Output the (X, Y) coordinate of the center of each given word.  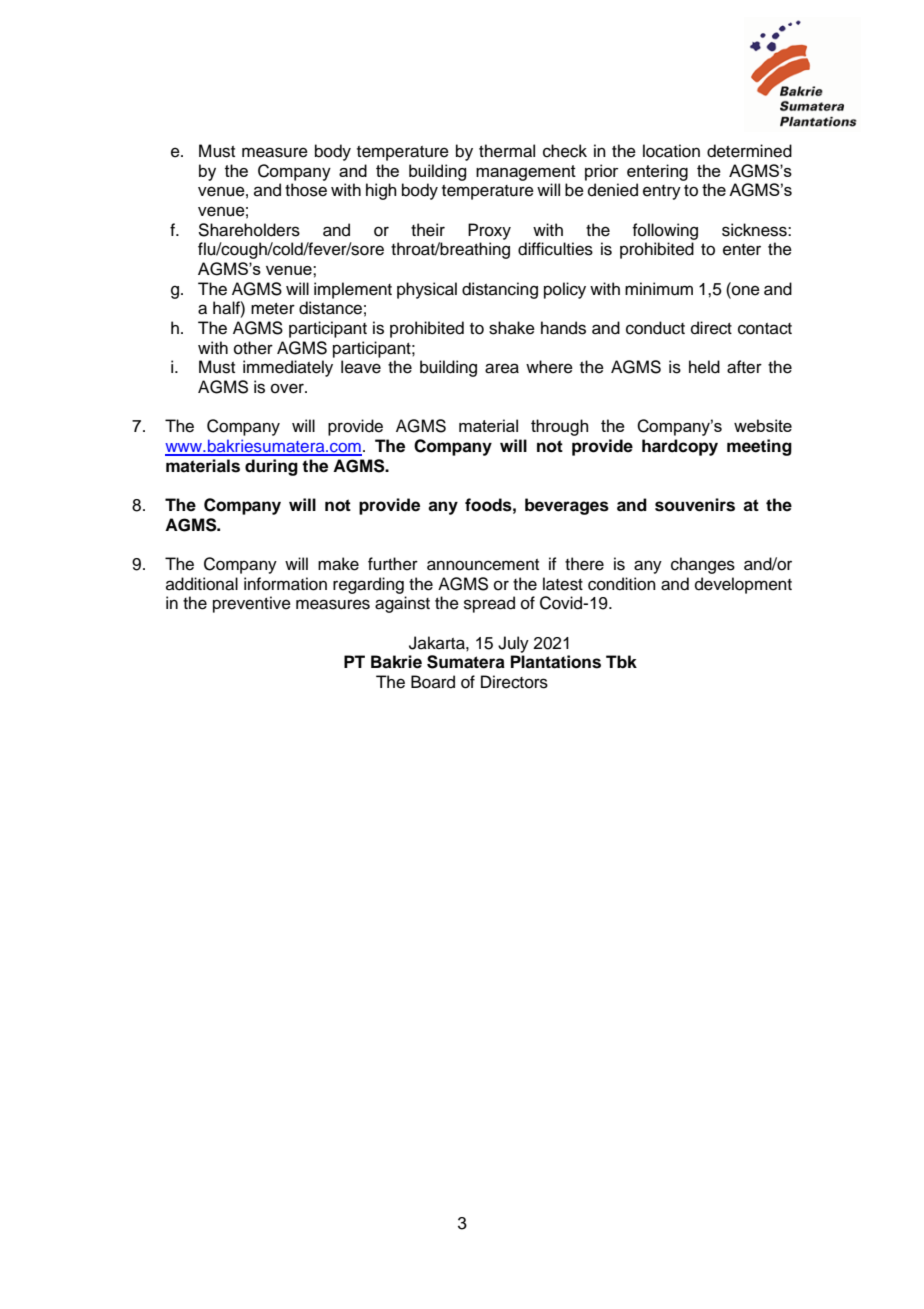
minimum (659, 289)
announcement (483, 565)
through (559, 427)
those (306, 190)
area (502, 368)
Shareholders (249, 230)
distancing (500, 290)
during (271, 467)
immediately (288, 368)
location (671, 151)
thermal (507, 151)
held (704, 367)
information (285, 584)
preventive (252, 604)
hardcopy (680, 447)
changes (703, 565)
